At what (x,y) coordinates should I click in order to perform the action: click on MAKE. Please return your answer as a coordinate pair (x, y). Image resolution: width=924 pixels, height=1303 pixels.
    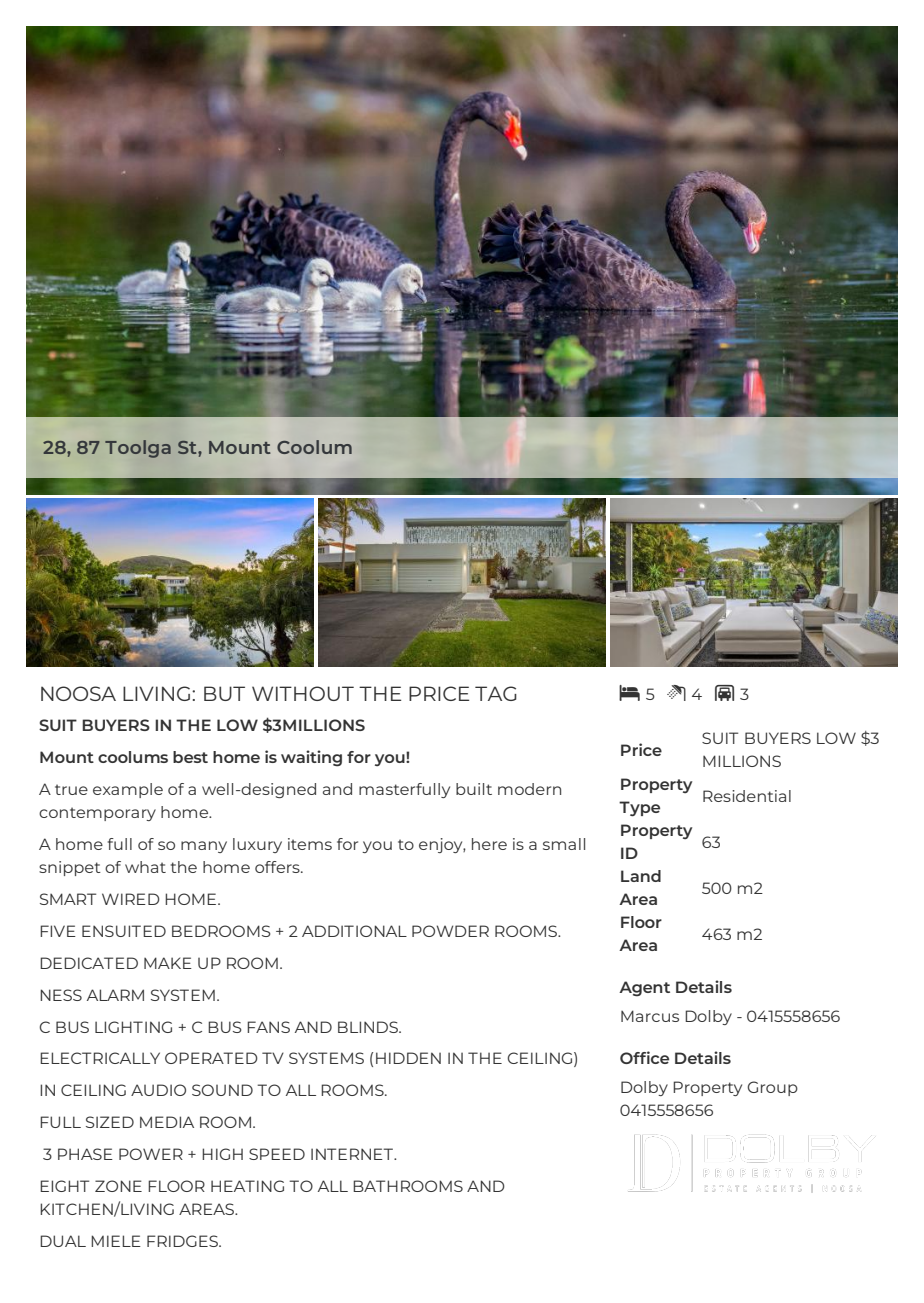
    Looking at the image, I should click on (168, 963).
